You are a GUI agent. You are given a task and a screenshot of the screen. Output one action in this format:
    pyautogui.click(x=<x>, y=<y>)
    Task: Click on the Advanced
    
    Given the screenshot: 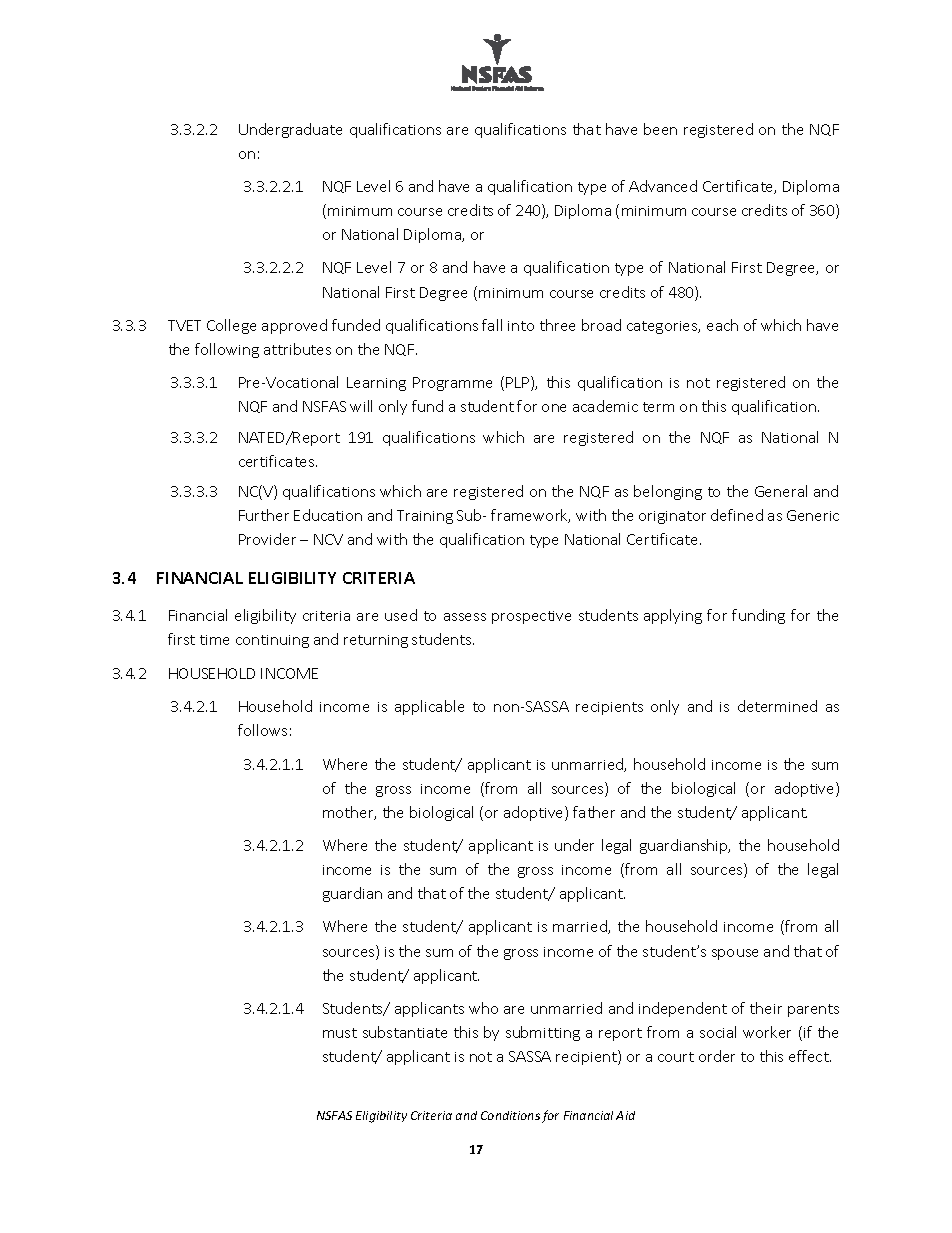 What is the action you would take?
    pyautogui.click(x=663, y=186)
